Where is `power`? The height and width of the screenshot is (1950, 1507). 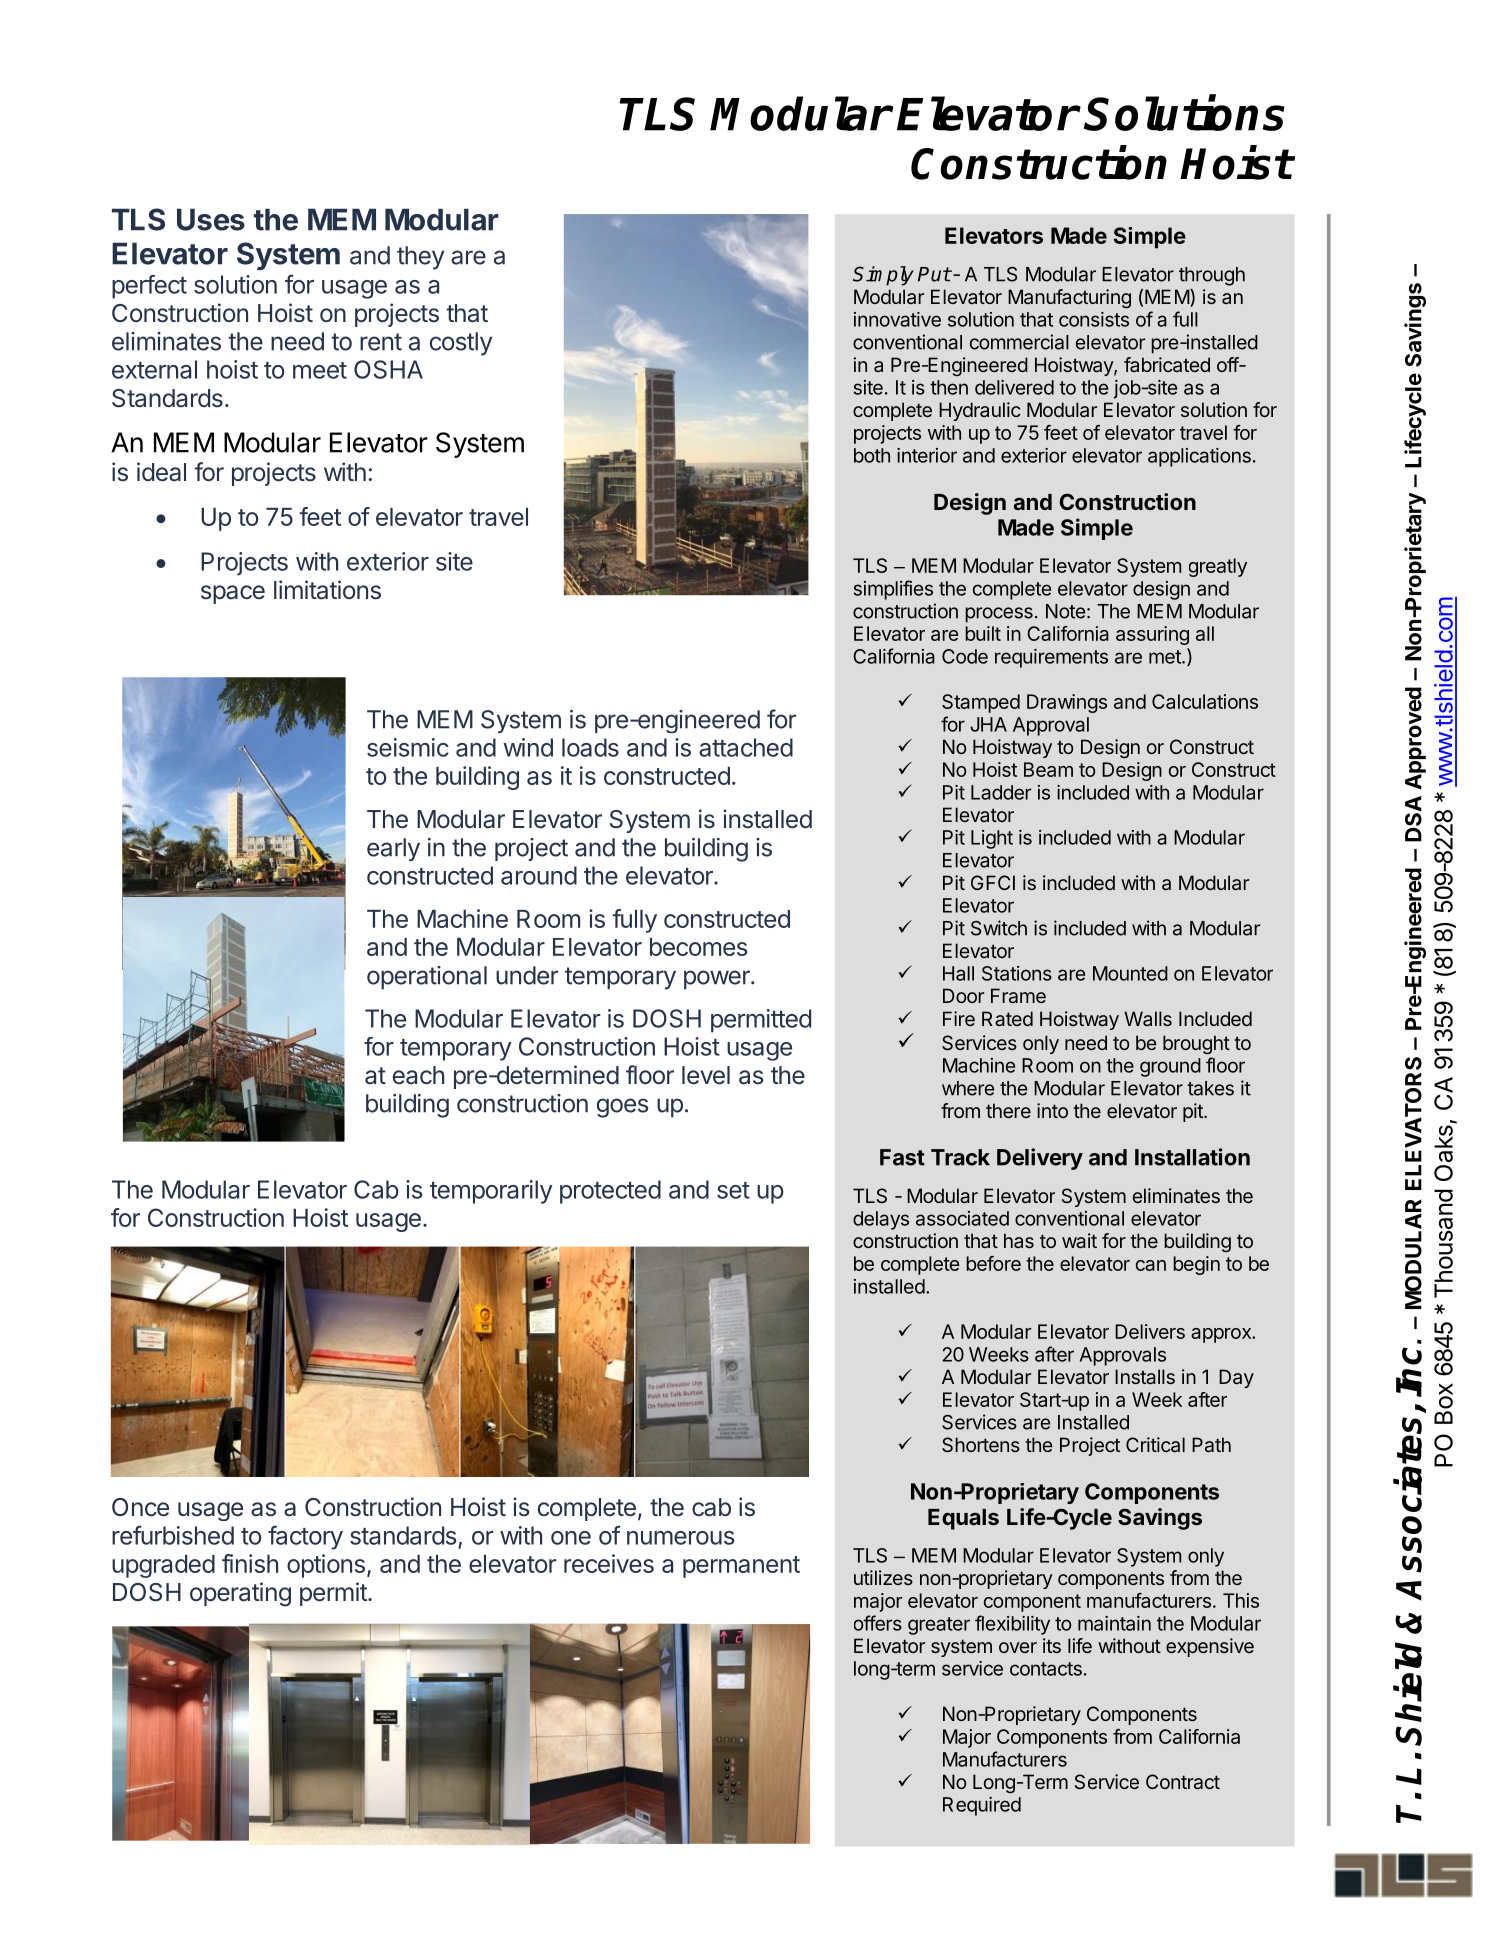
power is located at coordinates (718, 980).
